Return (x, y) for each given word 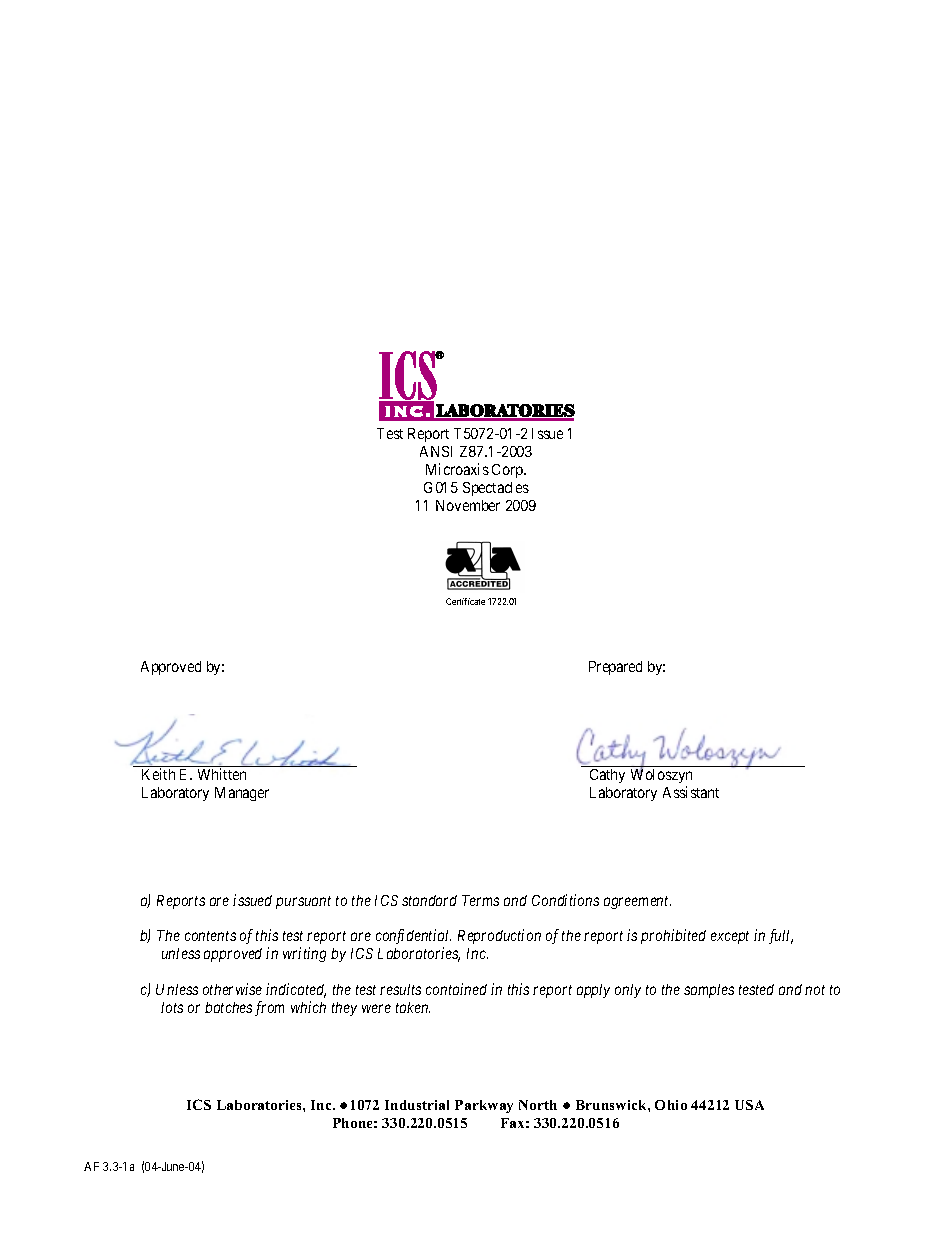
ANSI (436, 451)
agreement (637, 902)
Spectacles (496, 489)
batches (228, 1007)
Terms (480, 900)
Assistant (691, 792)
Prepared (615, 668)
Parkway (484, 1106)
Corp (508, 471)
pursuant (303, 902)
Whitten (222, 774)
